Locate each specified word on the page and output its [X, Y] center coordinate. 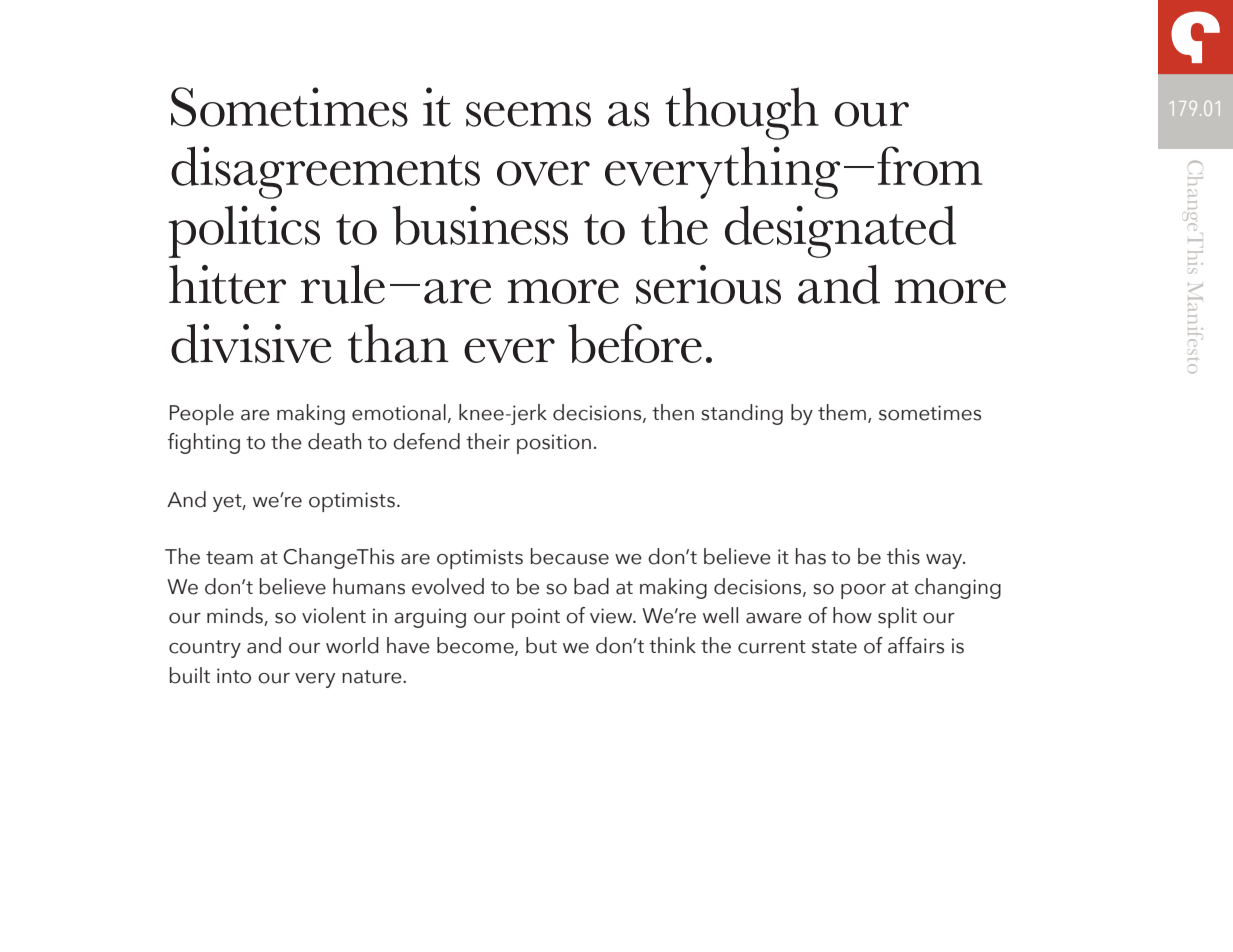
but [541, 645]
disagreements [325, 172]
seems [528, 114]
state [834, 647]
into [234, 676]
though [742, 113]
